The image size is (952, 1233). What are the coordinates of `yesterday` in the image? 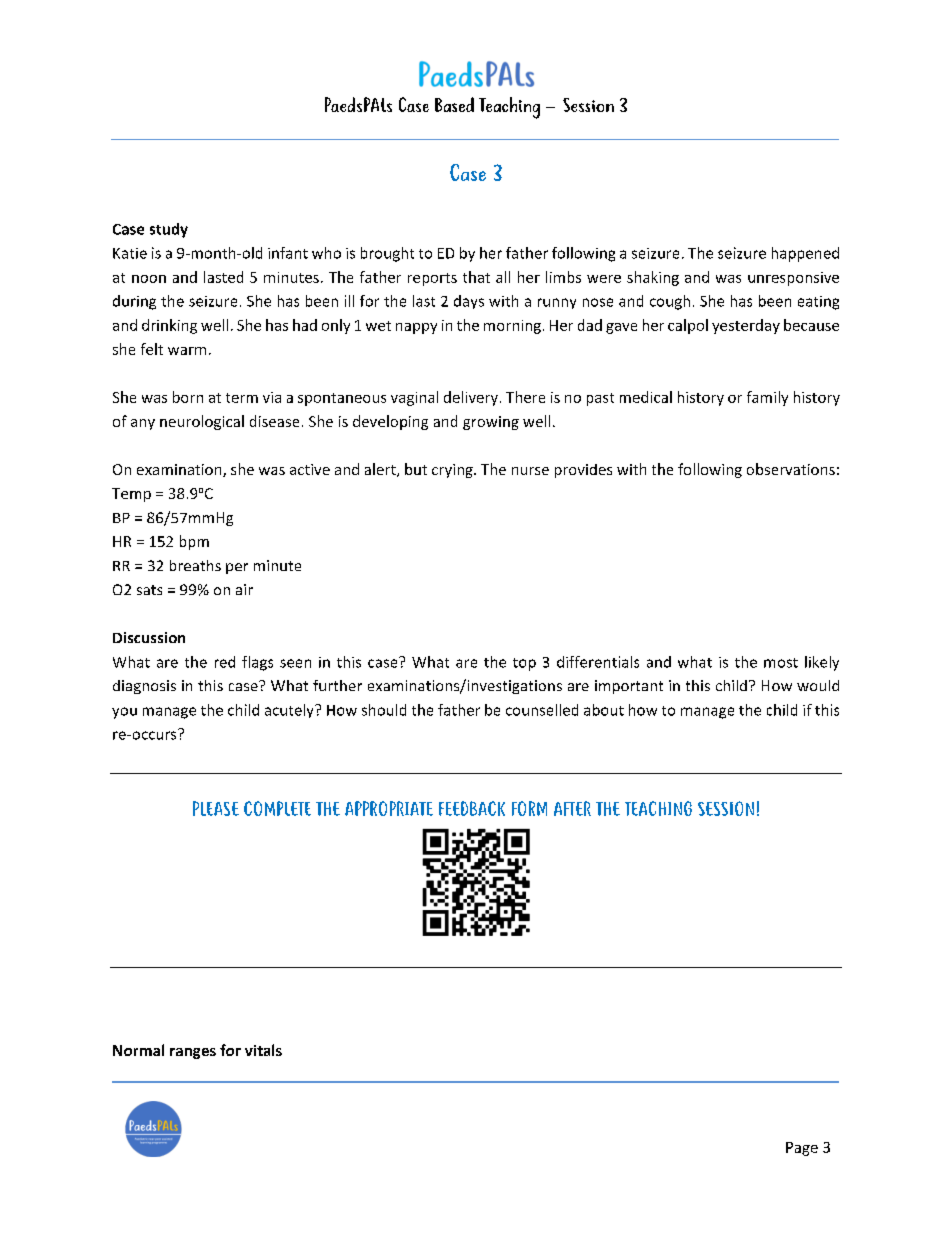 It's located at (746, 326).
